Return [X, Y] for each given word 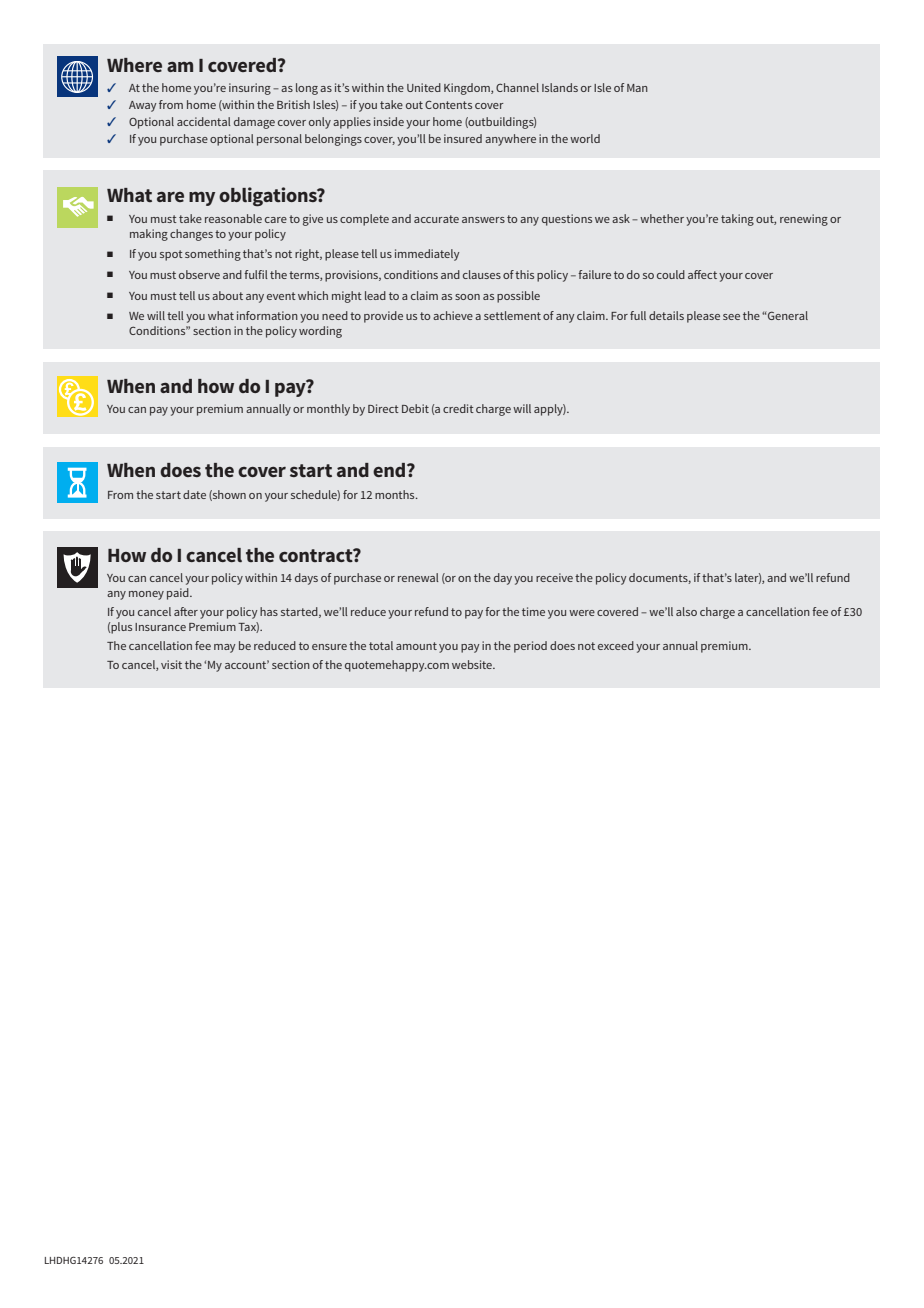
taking [737, 220]
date [194, 494]
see [731, 317]
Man [637, 88]
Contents [448, 104]
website [473, 664]
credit [458, 408]
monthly [328, 410]
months [396, 494]
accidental [204, 121]
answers [483, 220]
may [224, 648]
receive [554, 577]
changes [191, 235]
